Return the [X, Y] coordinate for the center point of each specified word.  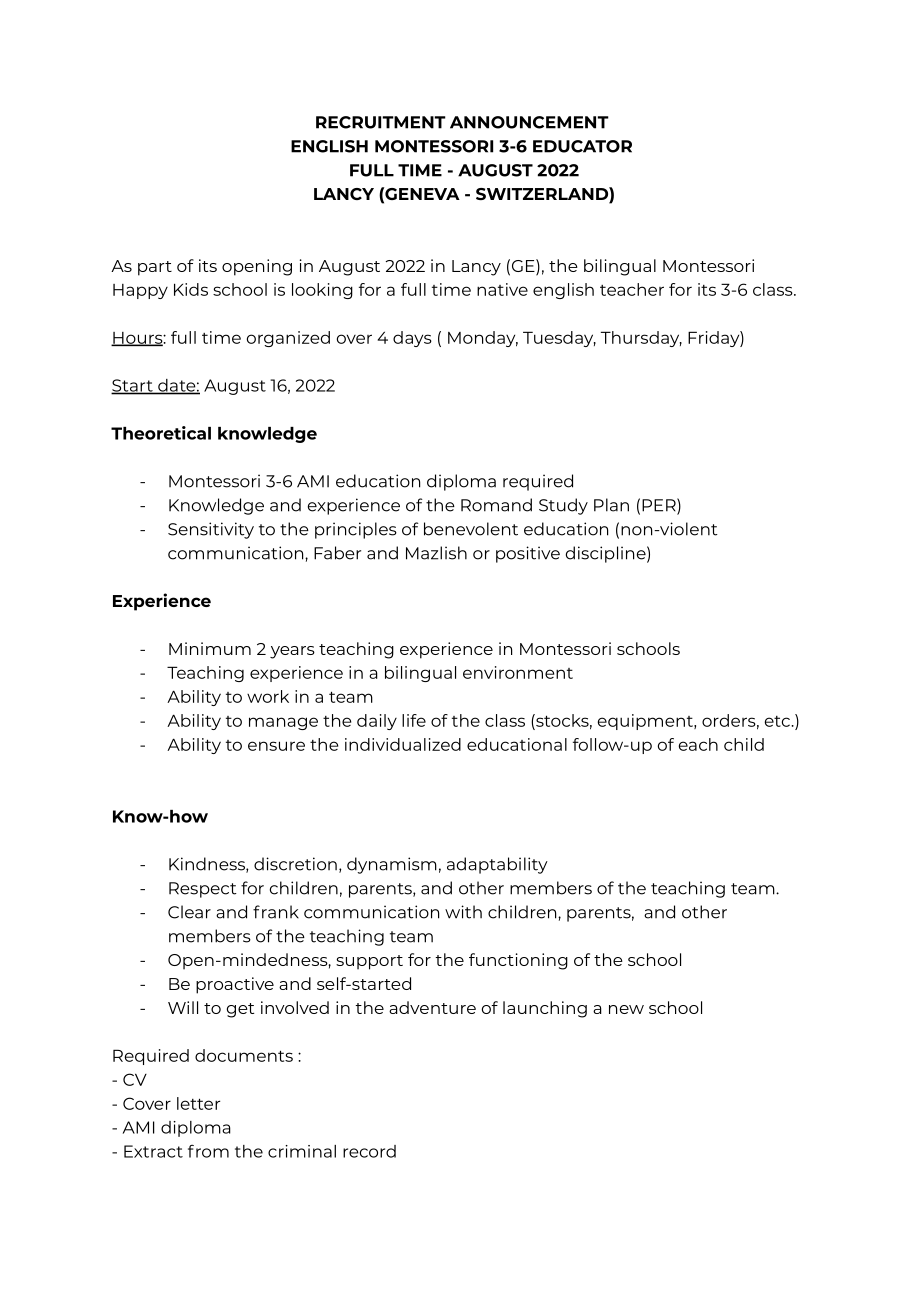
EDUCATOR [582, 146]
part [155, 268]
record [369, 1151]
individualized [403, 744]
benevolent [471, 529]
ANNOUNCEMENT [529, 122]
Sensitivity [211, 530]
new [626, 1009]
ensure [276, 746]
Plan [611, 505]
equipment [646, 722]
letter [198, 1103]
